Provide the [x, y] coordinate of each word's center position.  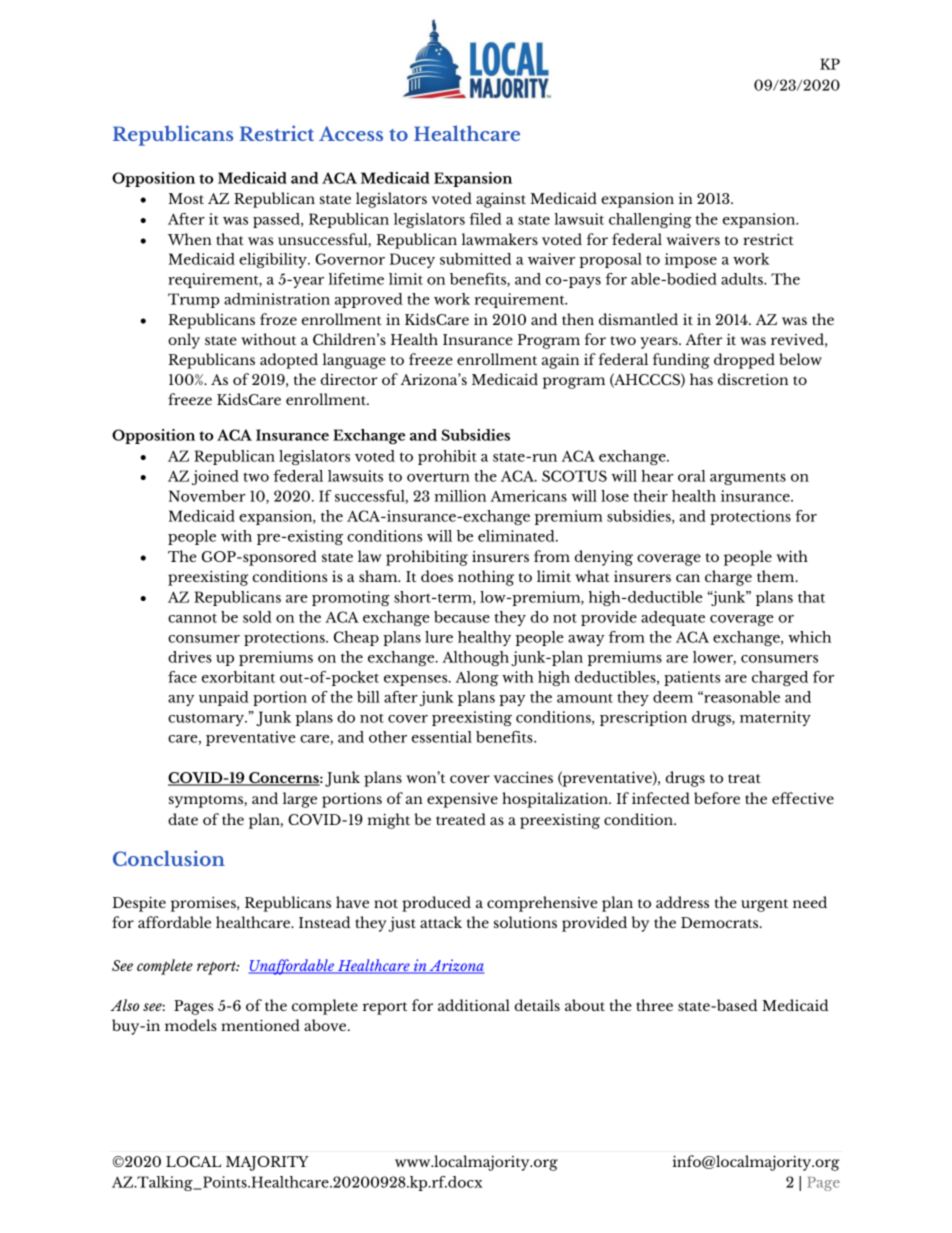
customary [207, 719]
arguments [748, 479]
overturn [438, 477]
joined [215, 477]
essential [442, 737]
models [191, 1025]
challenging [650, 220]
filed [485, 219]
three [654, 1005]
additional [474, 1005]
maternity [775, 718]
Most [186, 198]
